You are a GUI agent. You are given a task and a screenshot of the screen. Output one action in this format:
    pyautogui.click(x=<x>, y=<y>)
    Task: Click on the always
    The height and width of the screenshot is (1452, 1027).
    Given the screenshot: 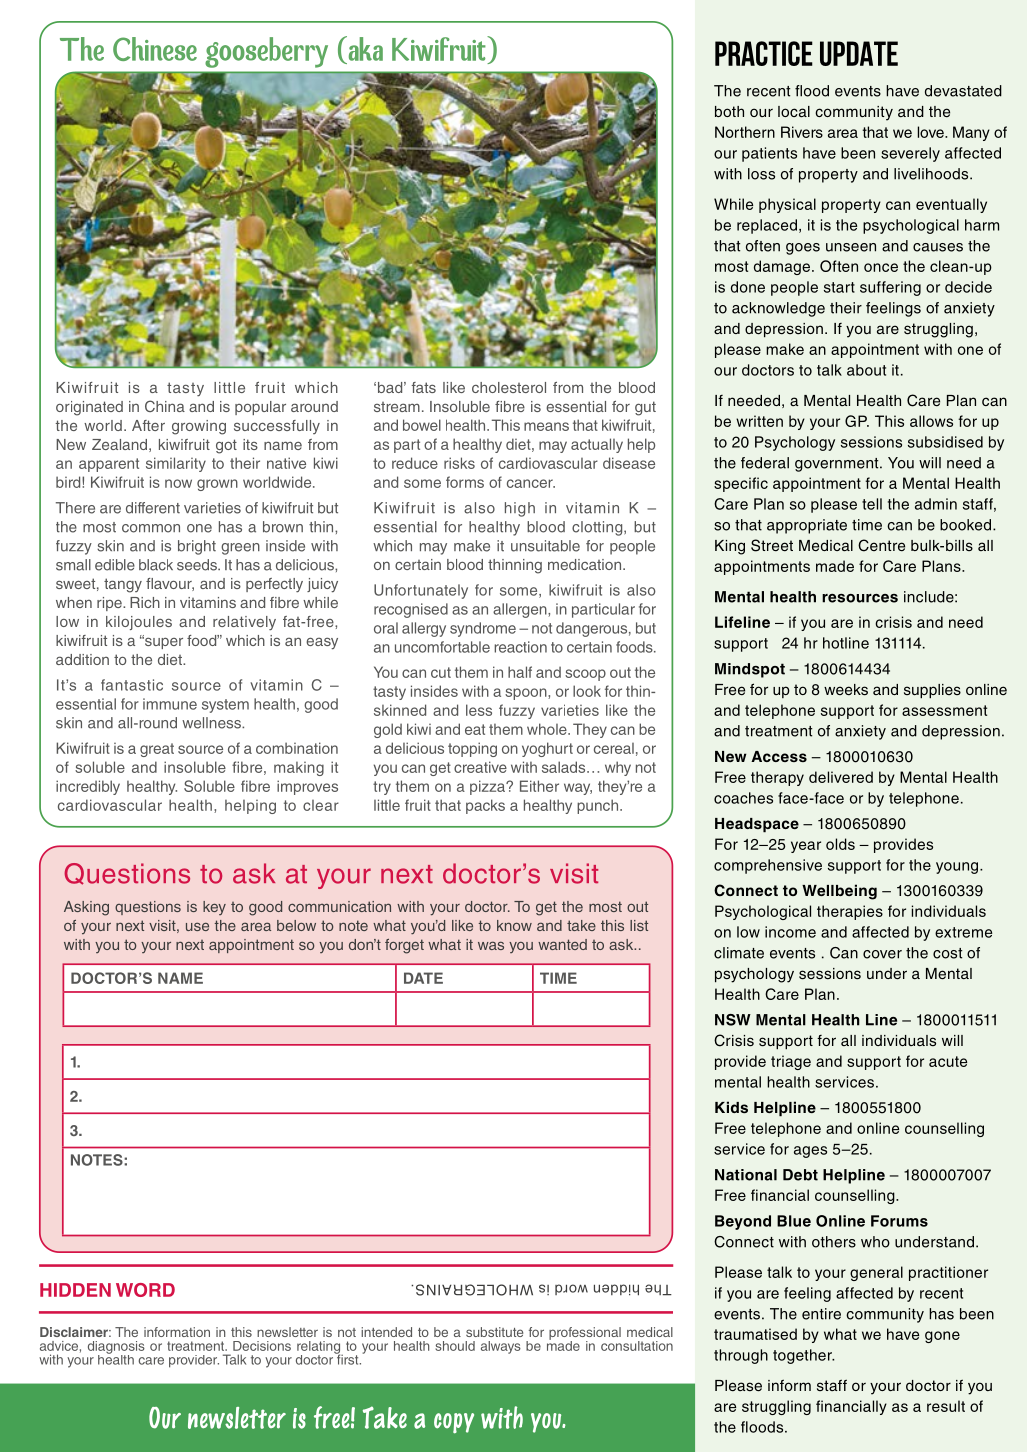 What is the action you would take?
    pyautogui.click(x=501, y=1347)
